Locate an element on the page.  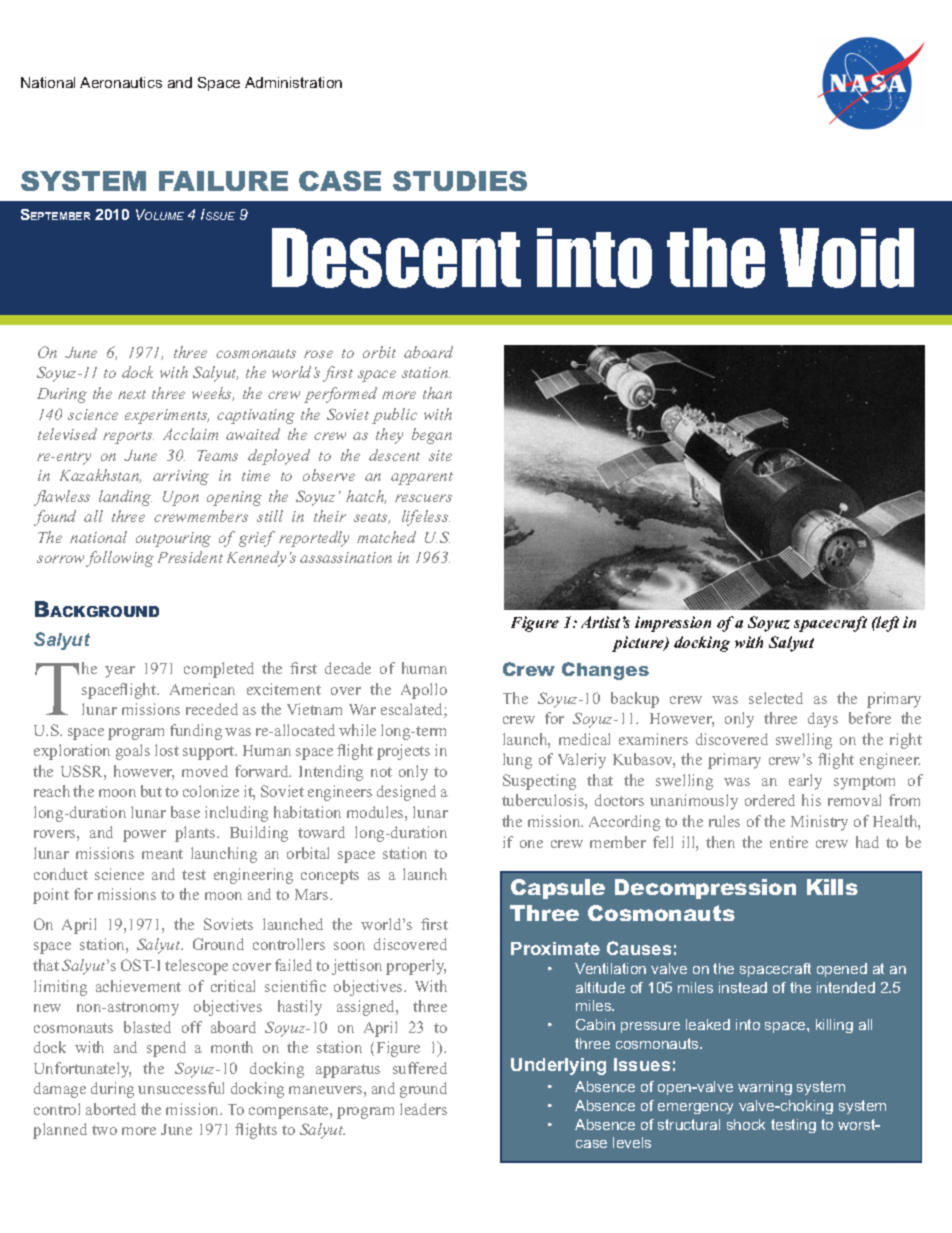
Void is located at coordinates (847, 258).
